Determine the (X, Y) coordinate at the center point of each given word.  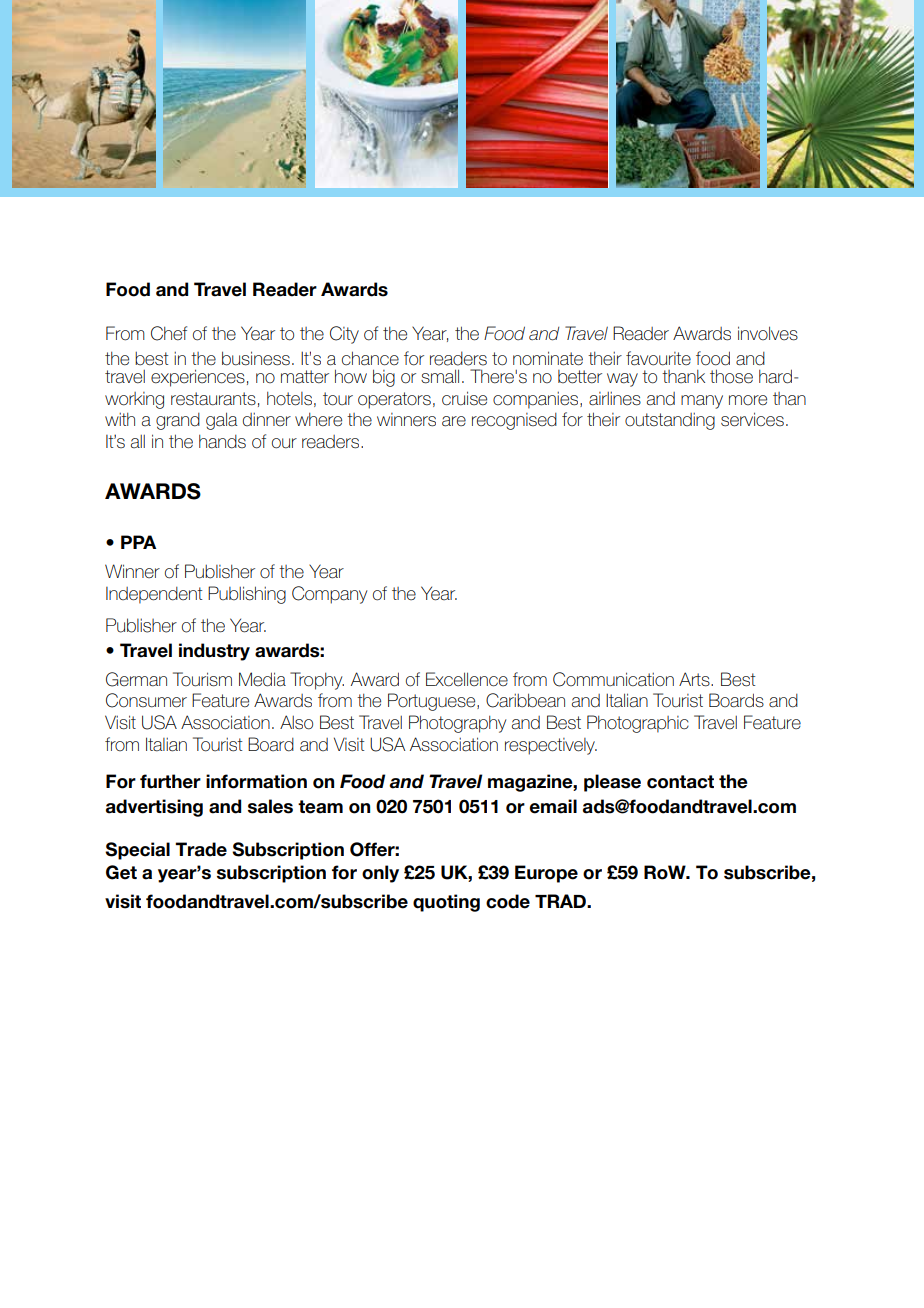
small (440, 376)
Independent (154, 595)
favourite (658, 358)
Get (121, 872)
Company (329, 595)
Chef (169, 333)
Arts (695, 679)
